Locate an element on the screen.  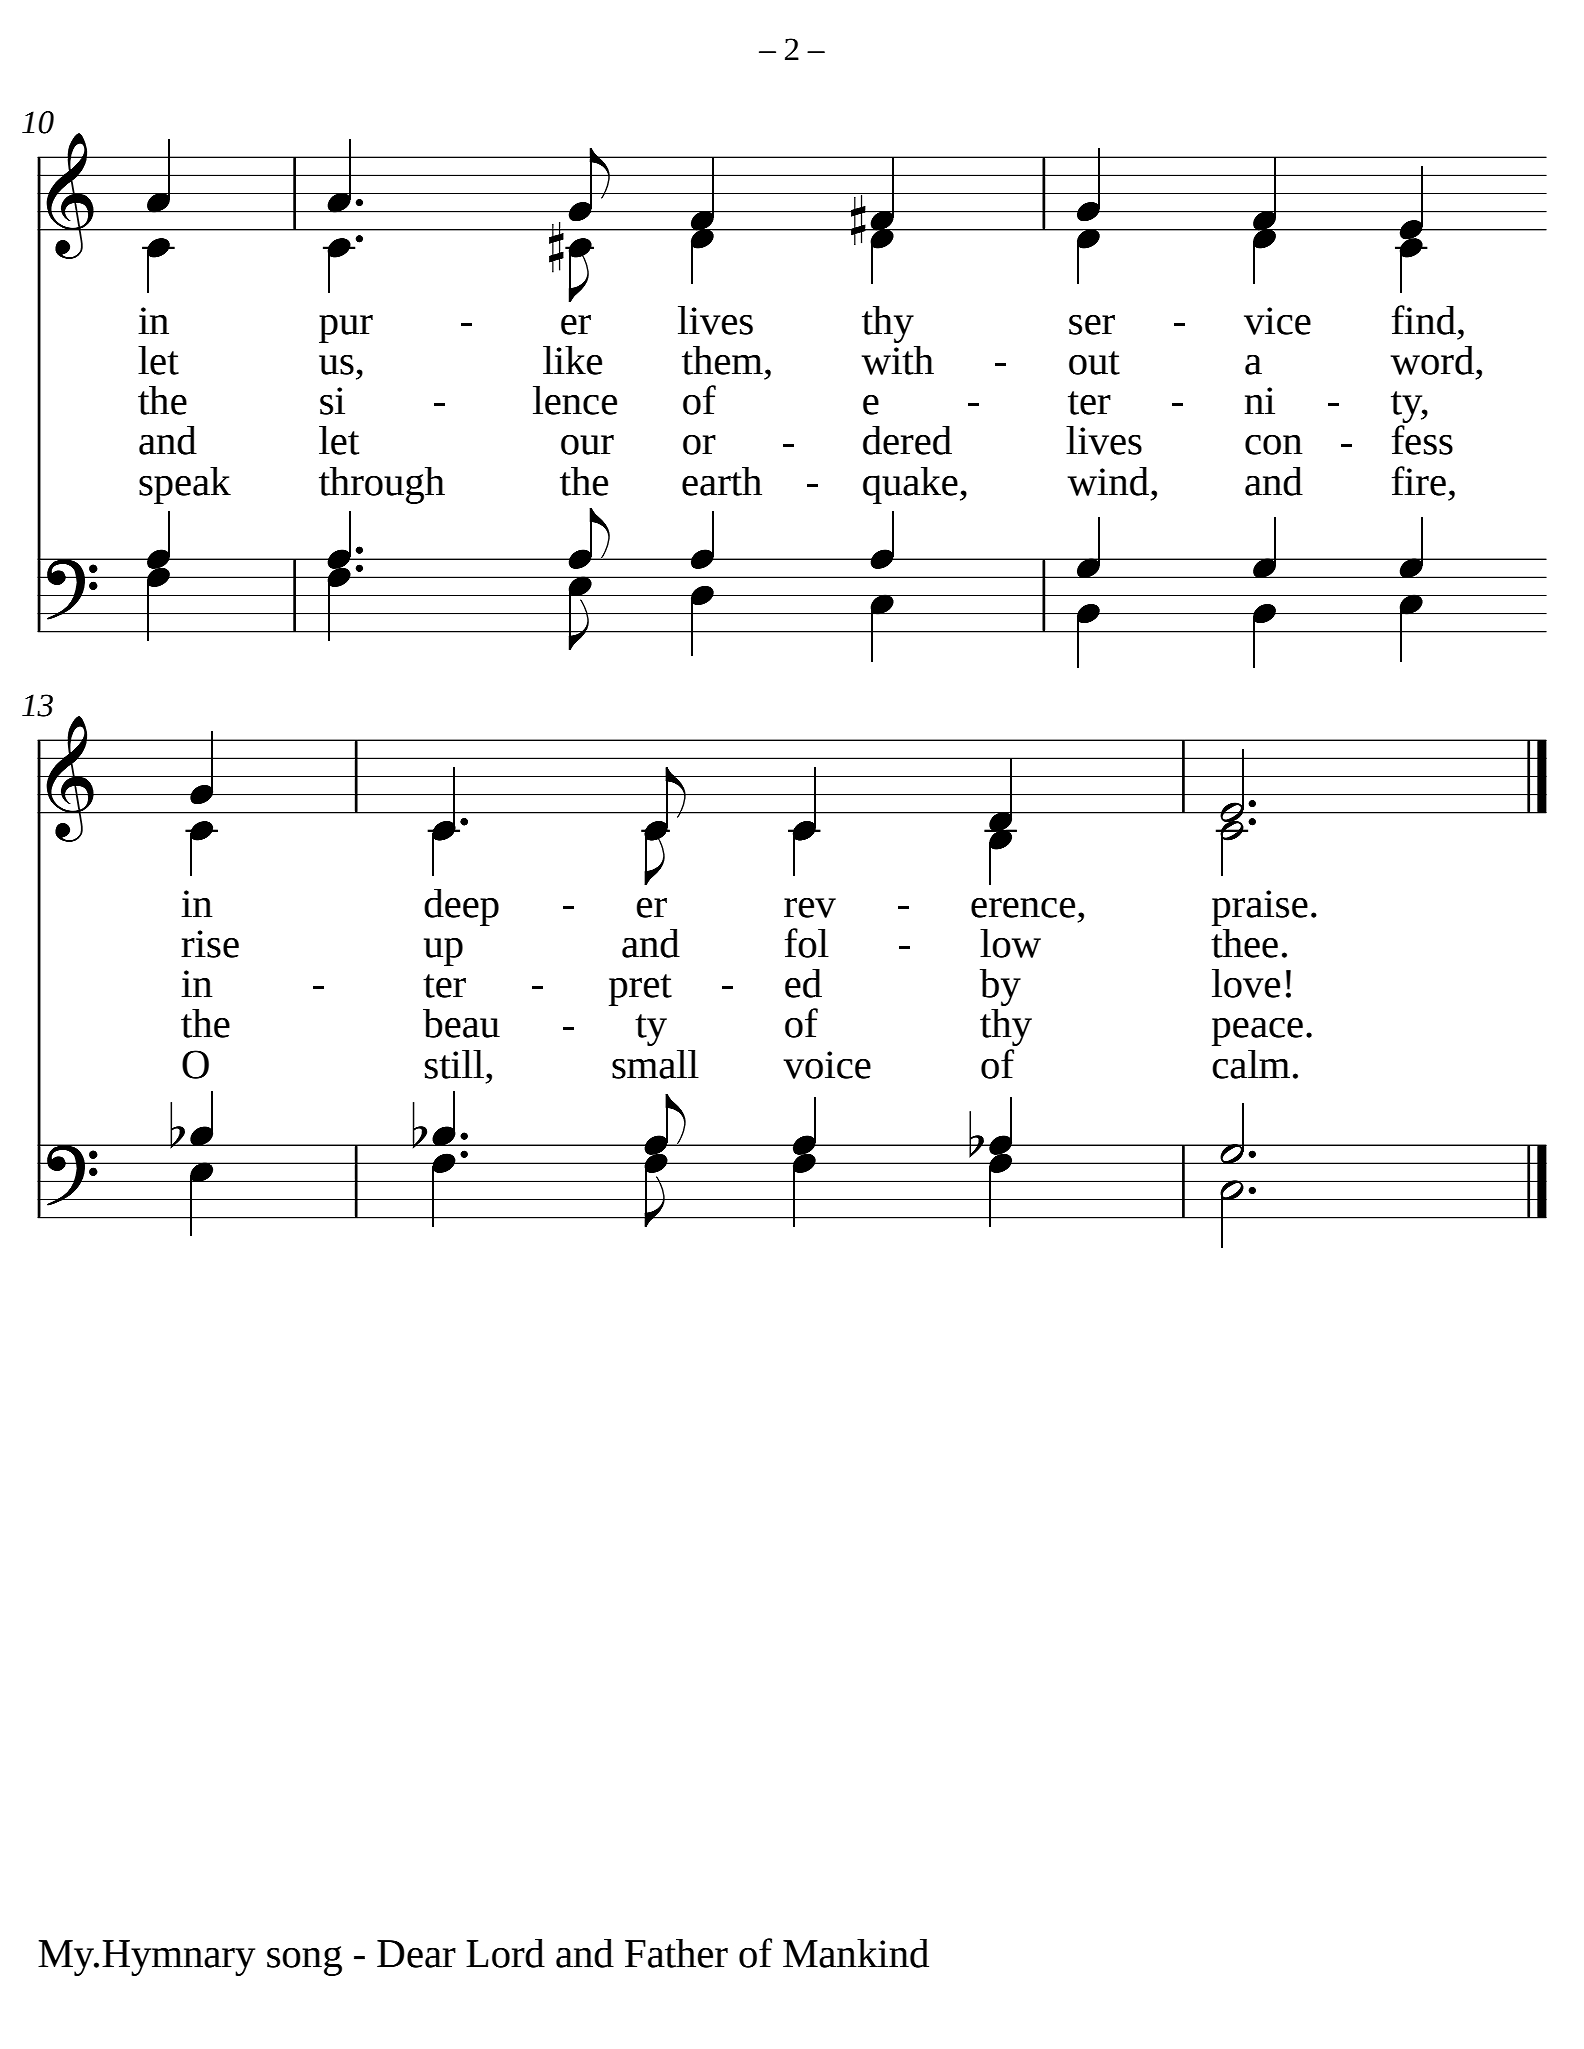
vice is located at coordinates (1277, 321).
